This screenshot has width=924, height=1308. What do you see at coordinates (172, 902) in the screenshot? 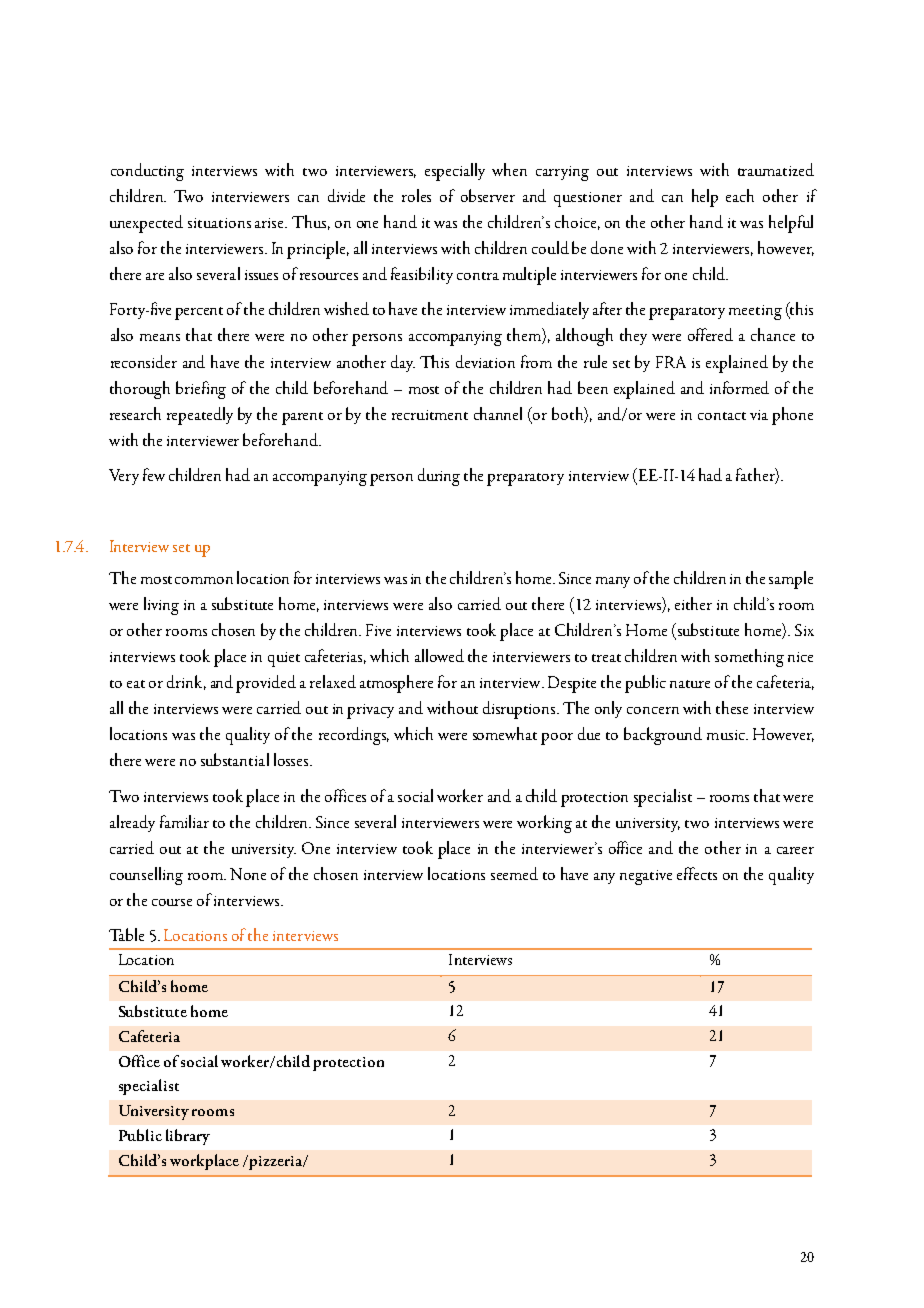
I see `course` at bounding box center [172, 902].
